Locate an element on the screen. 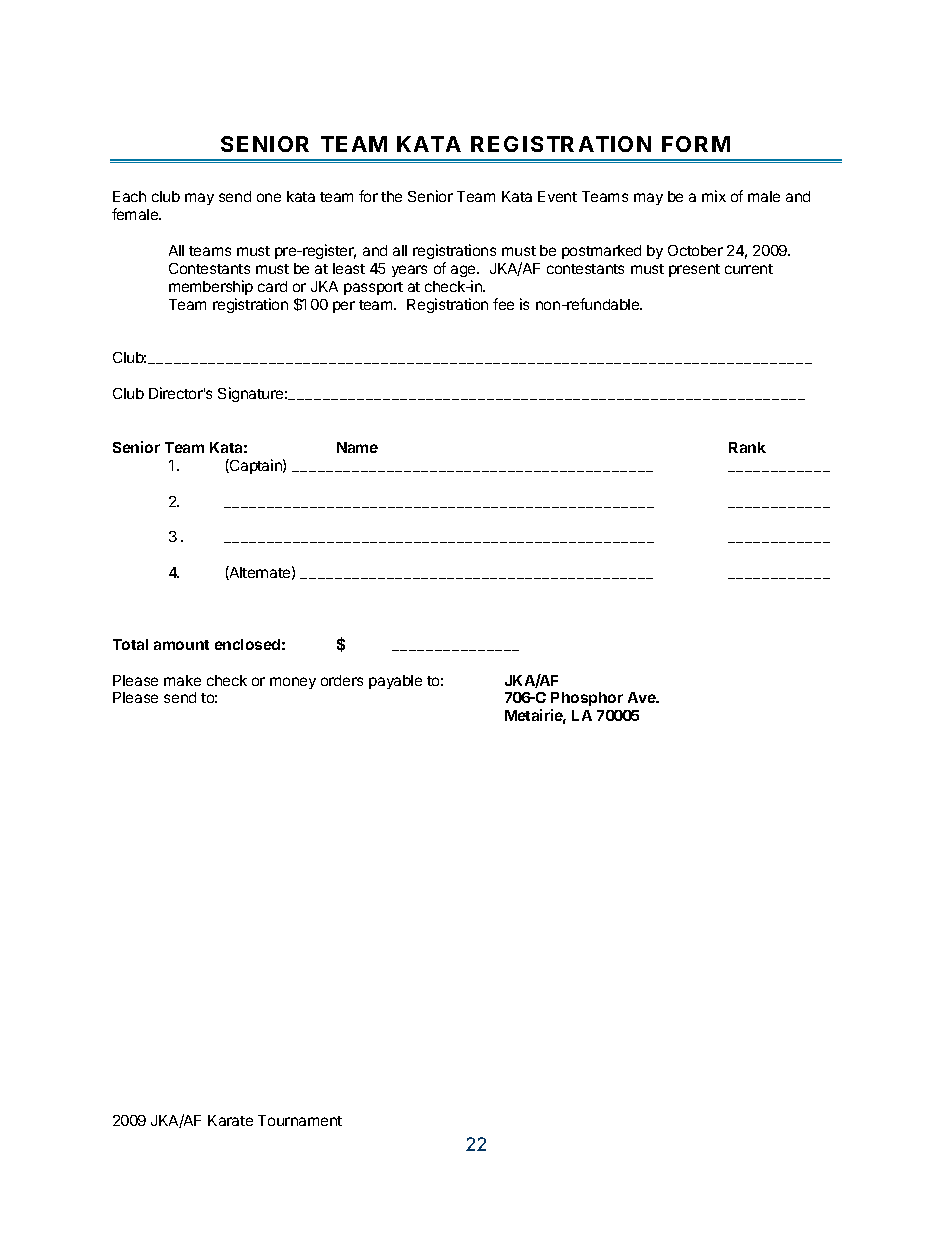  FORM is located at coordinates (696, 144).
